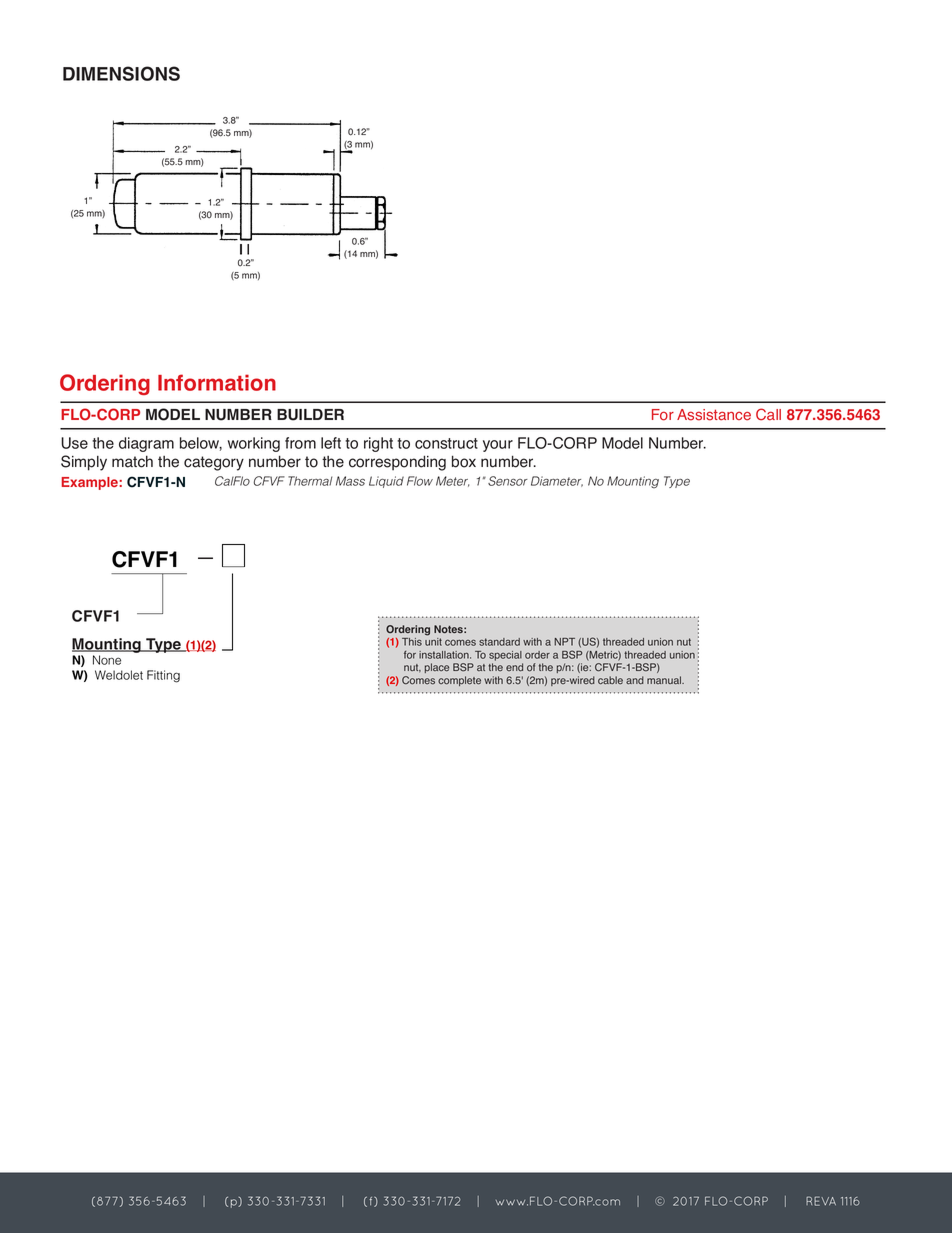 The image size is (952, 1233). Describe the element at coordinates (121, 73) in the document. I see `DIMENSIONS` at that location.
